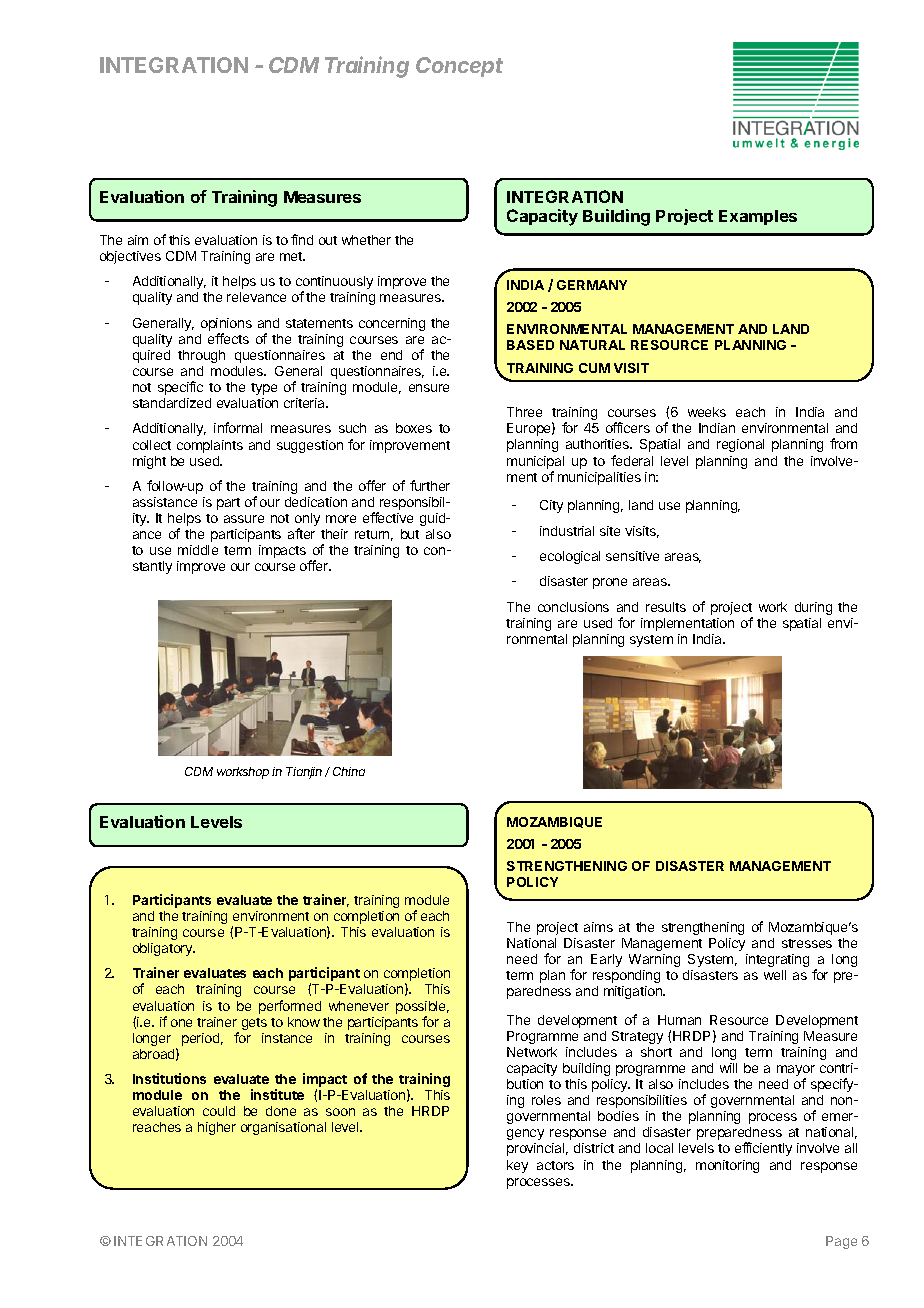 The height and width of the screenshot is (1308, 924). Describe the element at coordinates (302, 239) in the screenshot. I see `find` at that location.
